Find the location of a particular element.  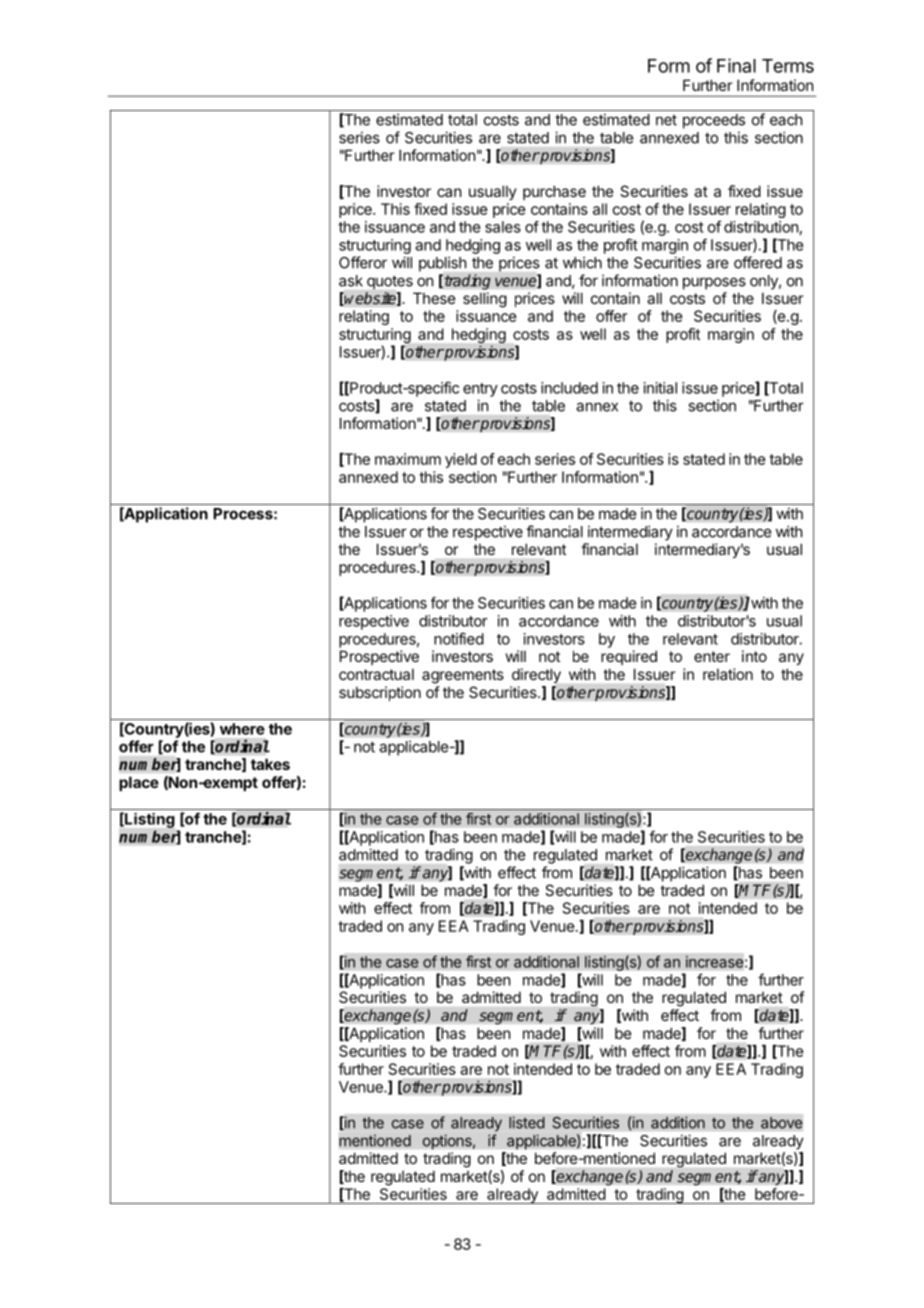

maximum is located at coordinates (408, 459).
